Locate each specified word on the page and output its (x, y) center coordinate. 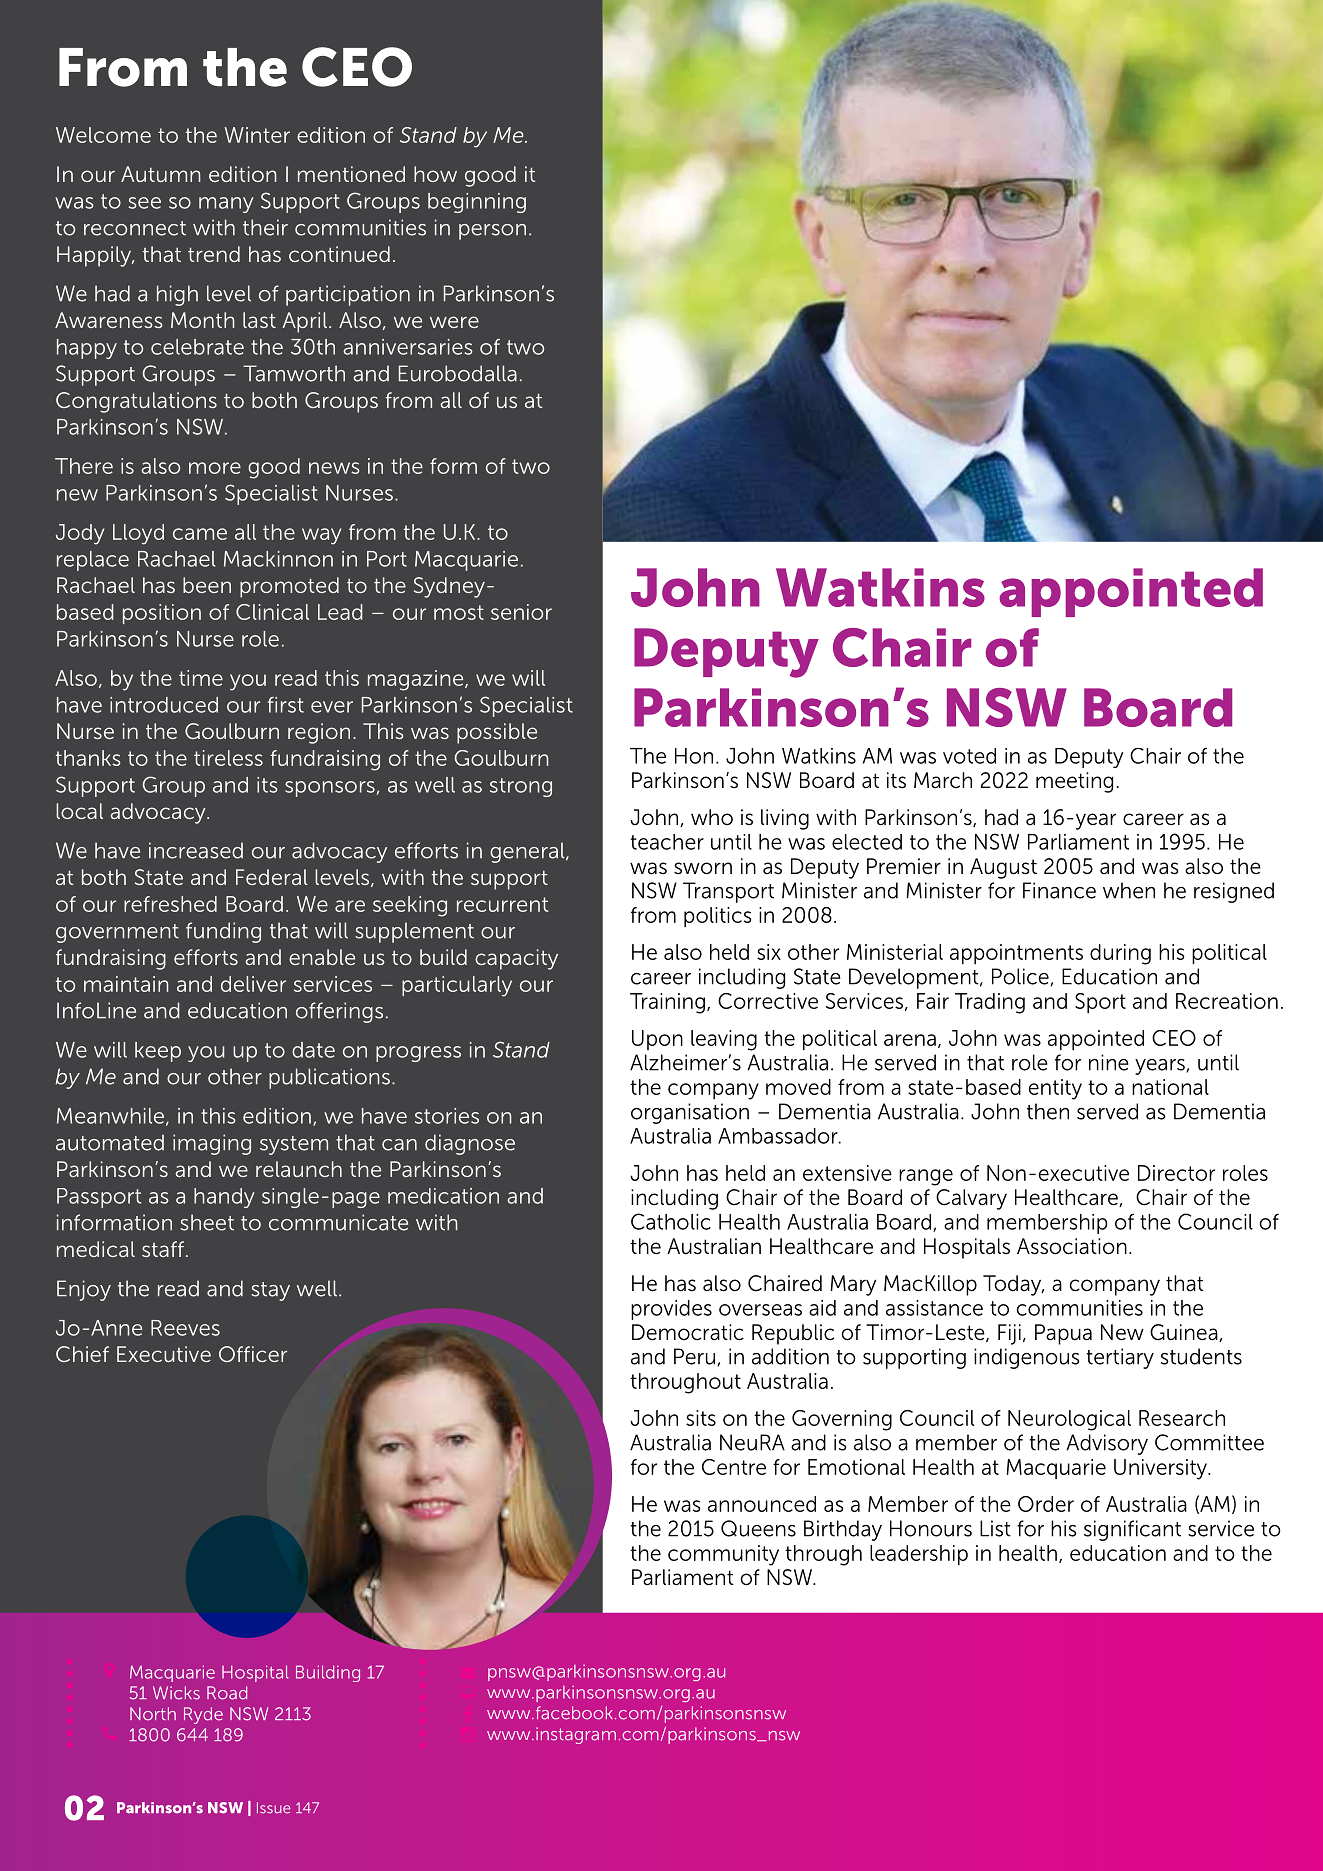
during (1120, 954)
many (226, 205)
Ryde (203, 1715)
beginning (477, 203)
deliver (253, 984)
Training (667, 1003)
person (492, 232)
